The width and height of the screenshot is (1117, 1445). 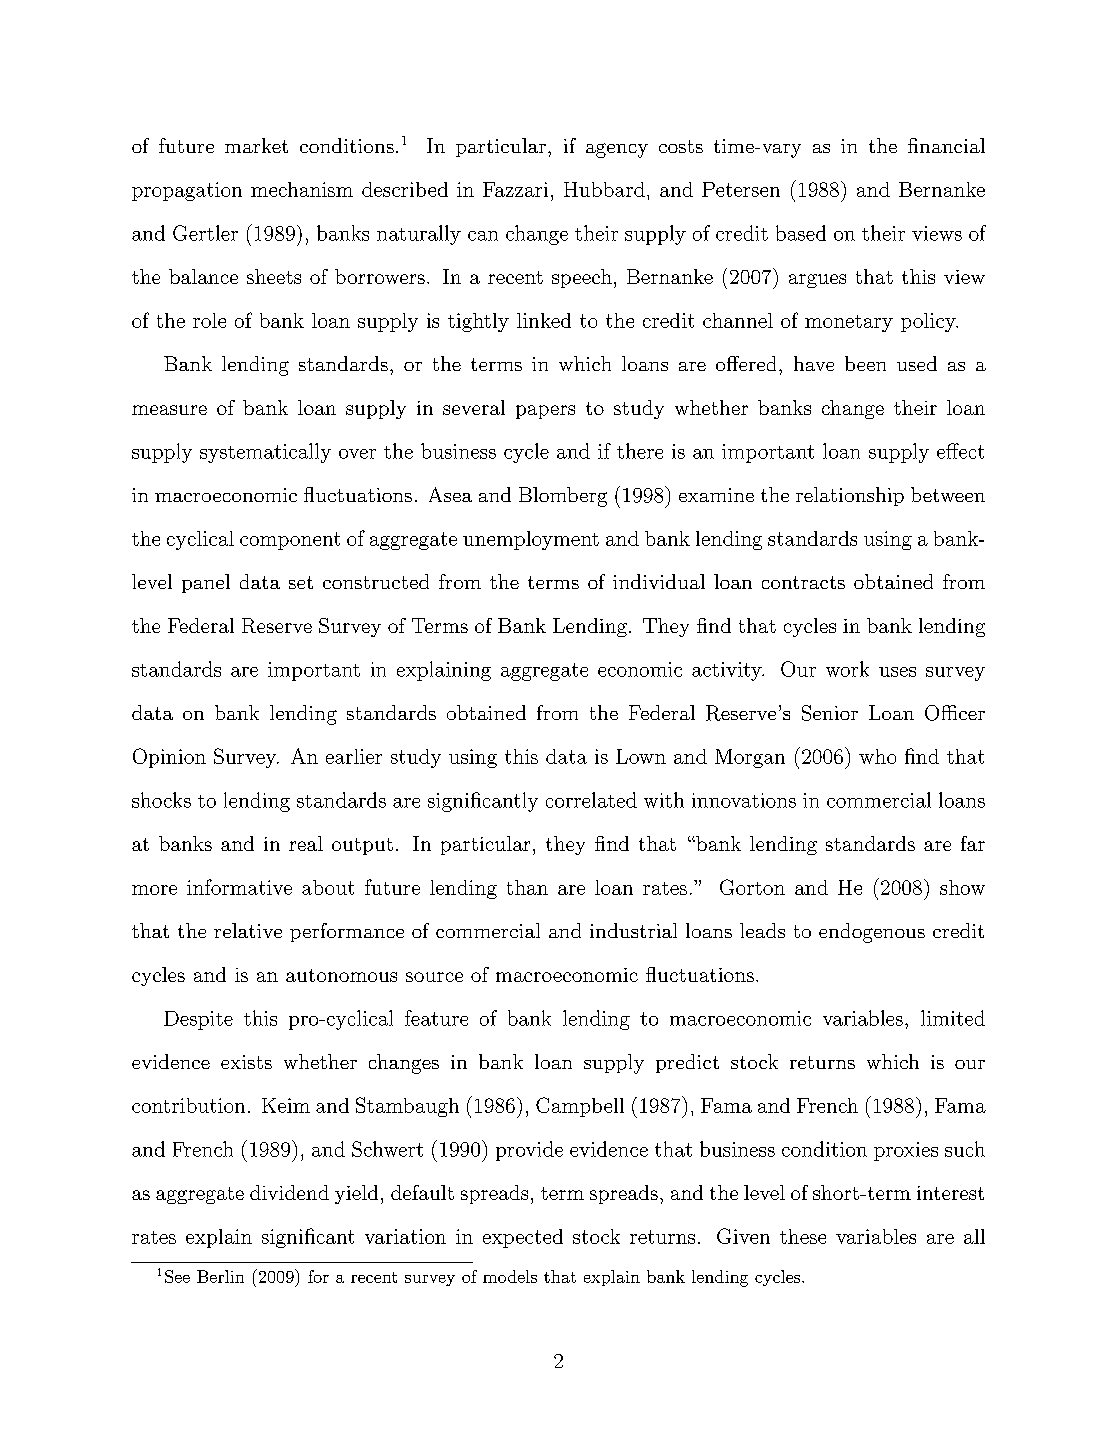 What do you see at coordinates (220, 1276) in the screenshot?
I see `Berlin` at bounding box center [220, 1276].
